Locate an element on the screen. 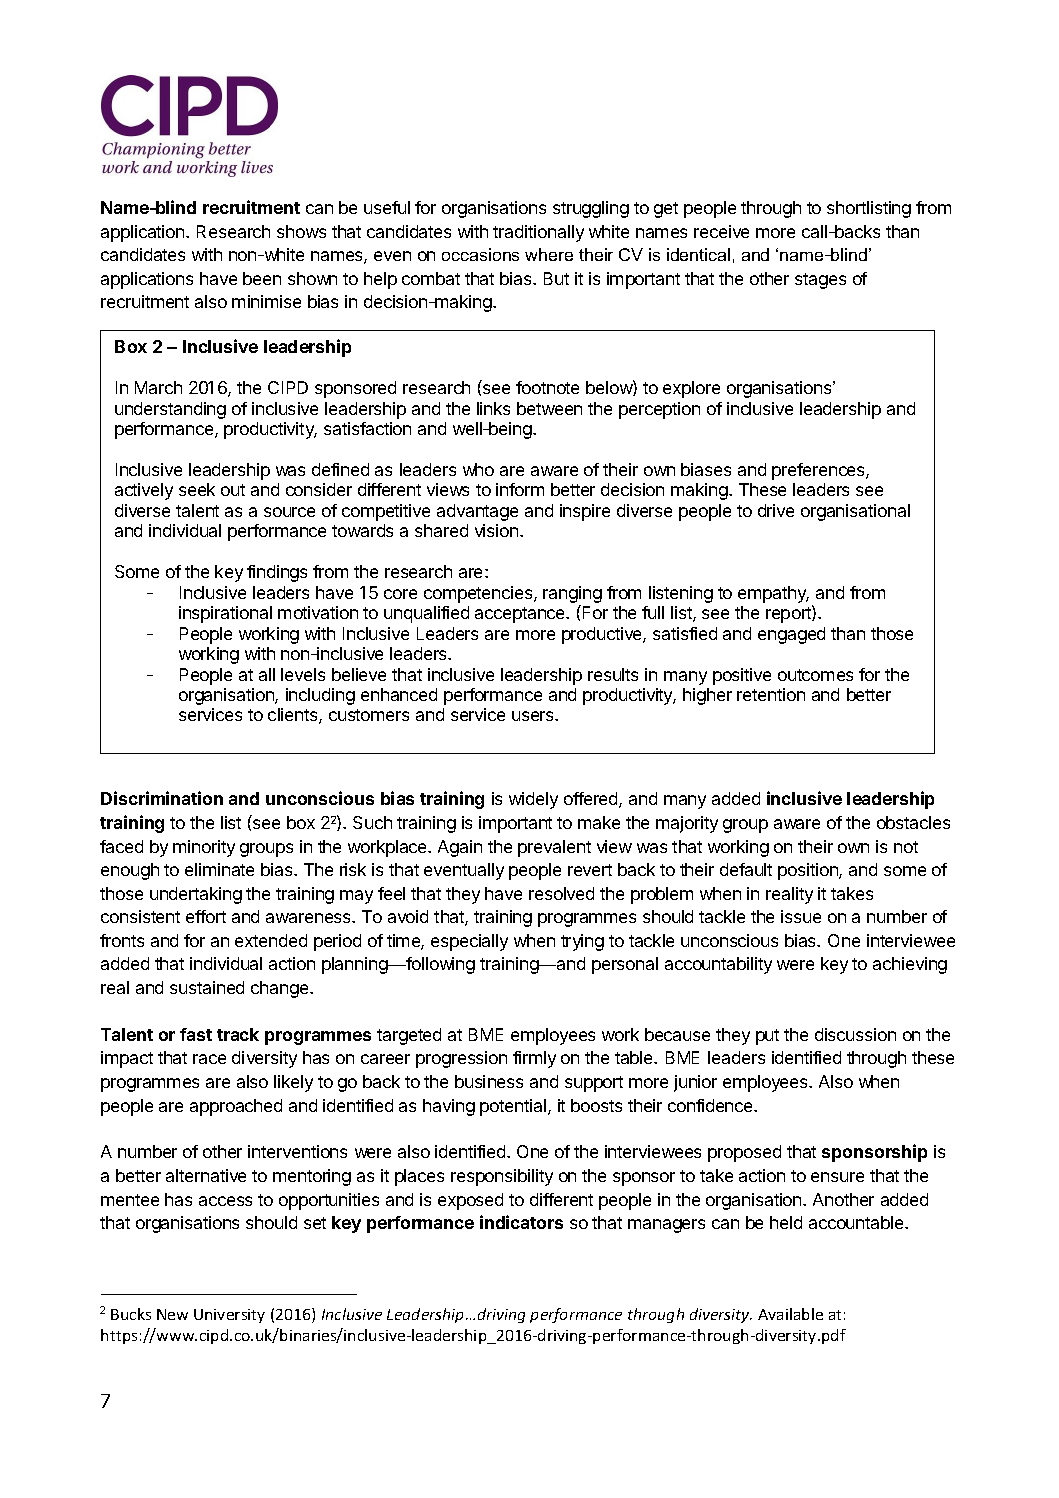  traditionally is located at coordinates (538, 233).
